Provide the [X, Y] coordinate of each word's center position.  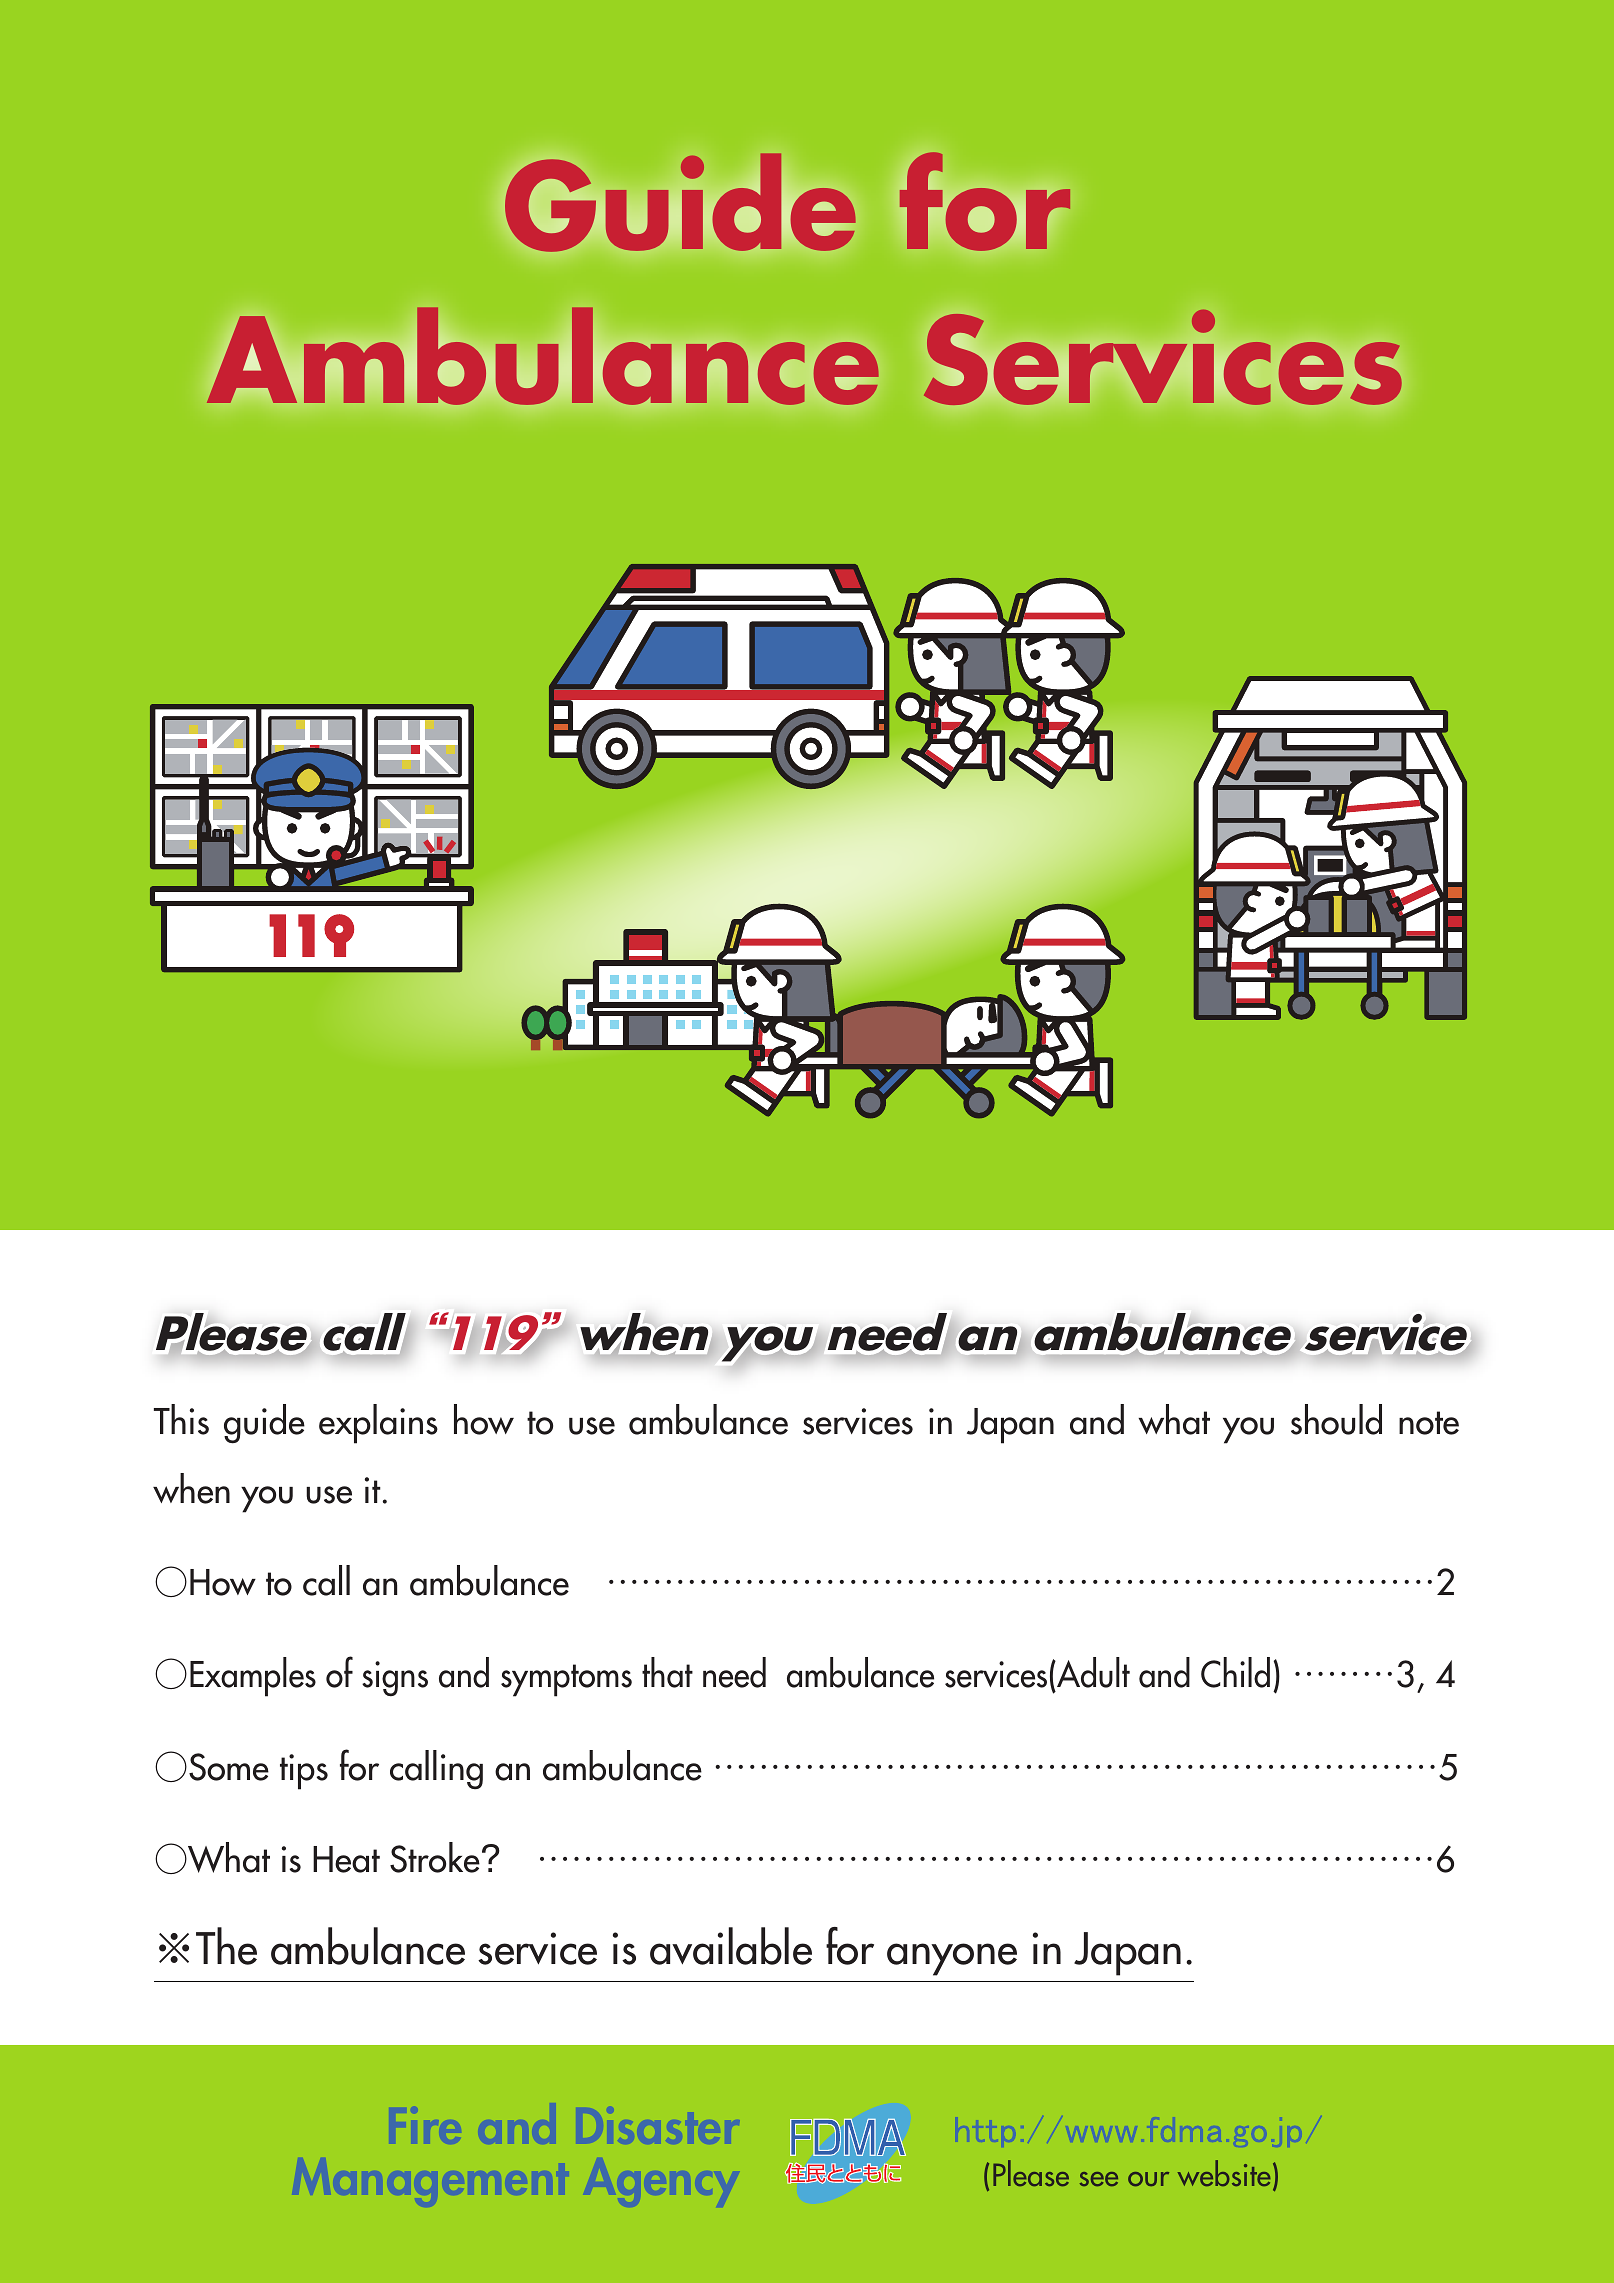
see [1099, 2179]
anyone [952, 1959]
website [1224, 2173]
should [1336, 1419]
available [731, 1946]
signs [395, 1679]
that [667, 1672]
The [226, 1946]
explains [378, 1424]
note [1429, 1423]
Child [1235, 1672]
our [1148, 2179]
